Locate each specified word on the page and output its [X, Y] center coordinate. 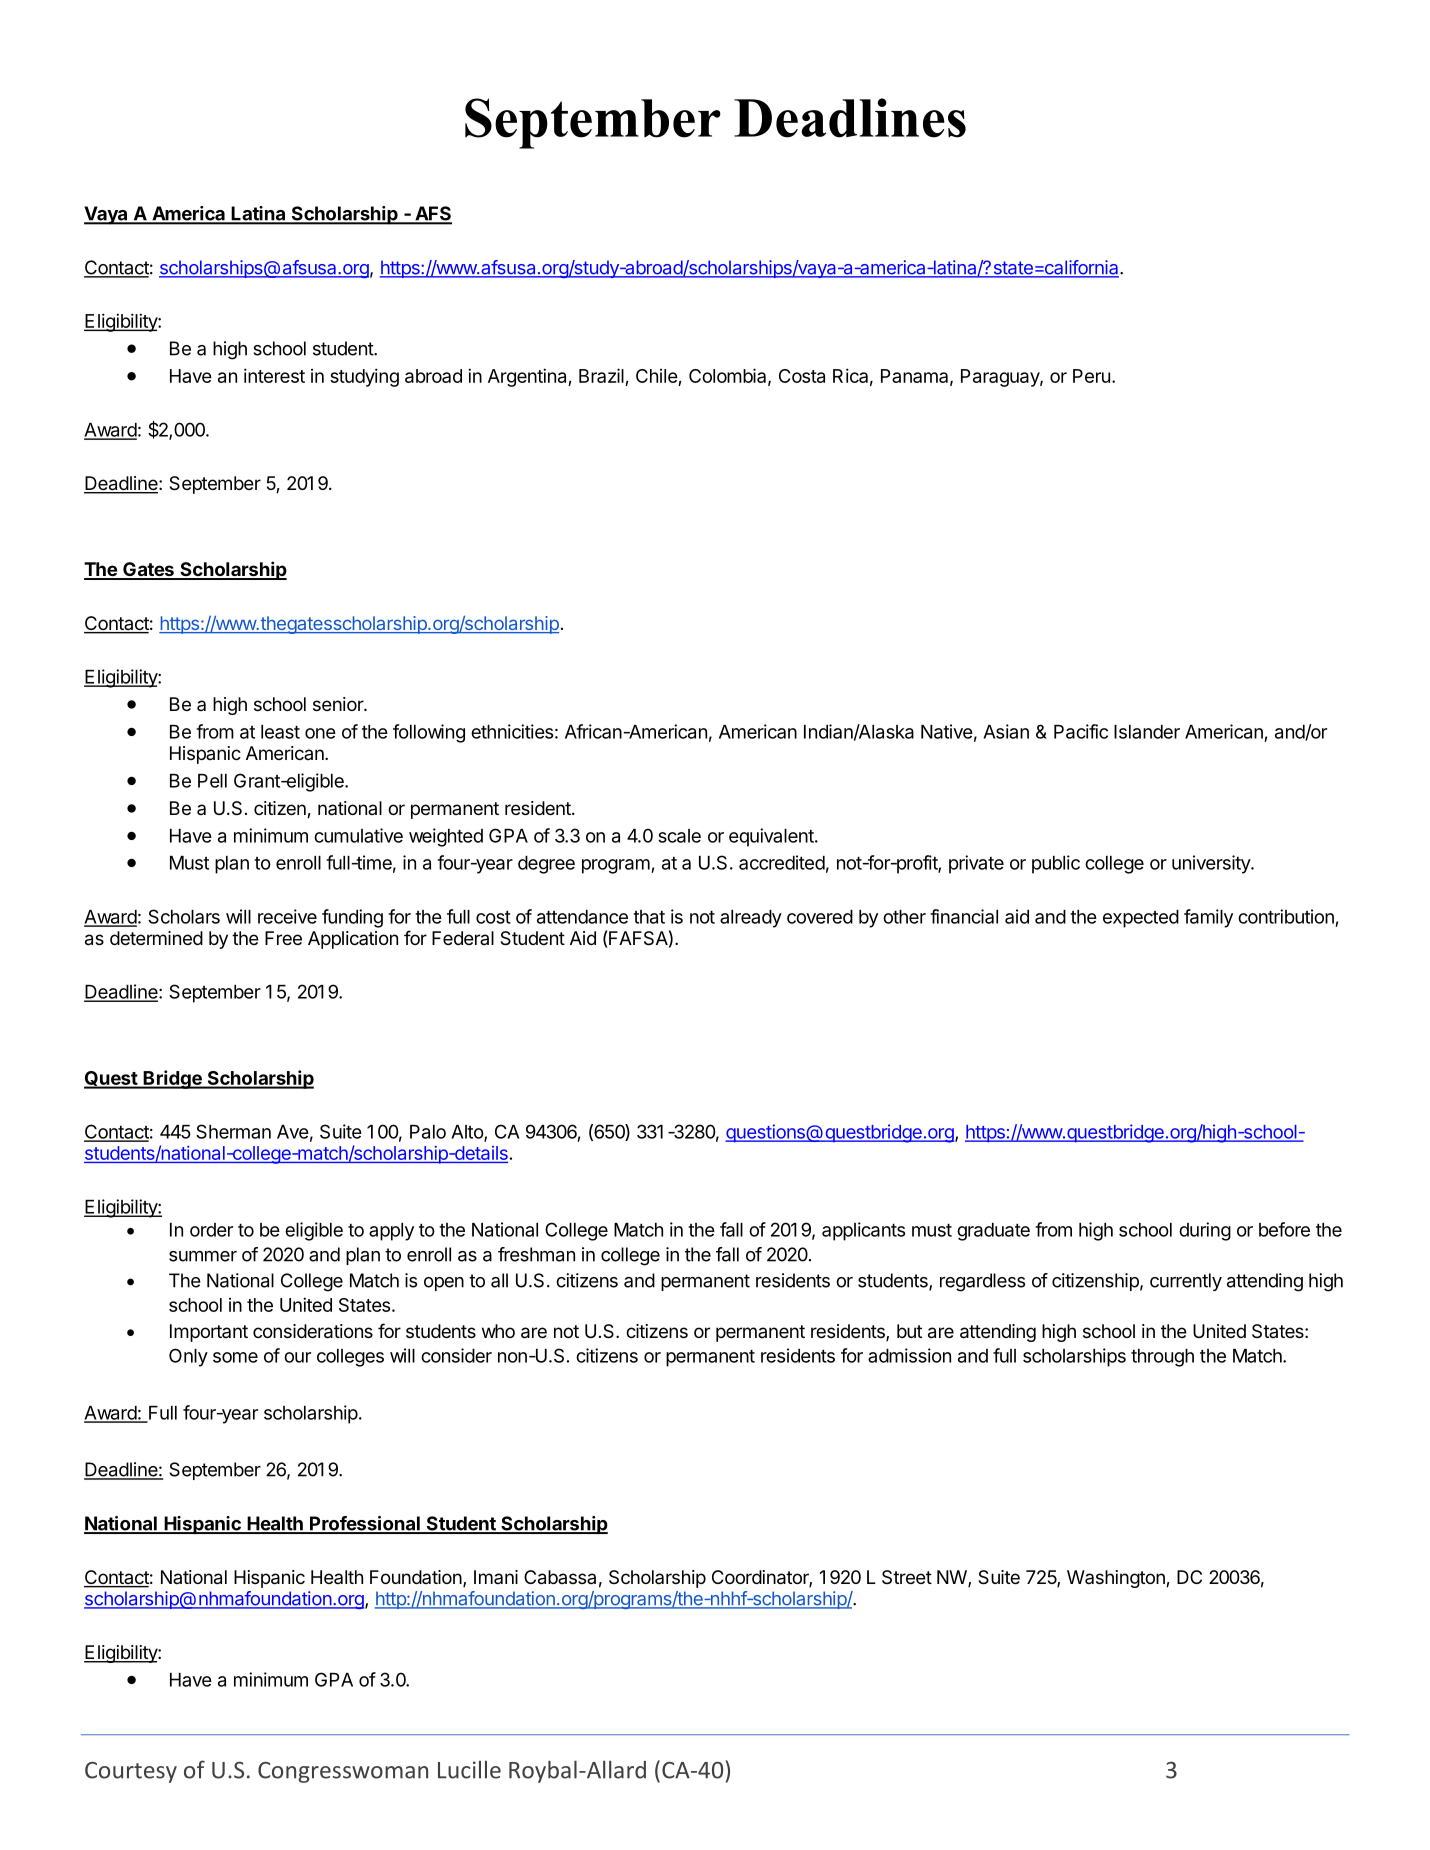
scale [679, 836]
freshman [536, 1254]
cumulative [358, 835]
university [1212, 864]
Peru [1091, 376]
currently [1186, 1282]
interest [274, 375]
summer [203, 1256]
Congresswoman [343, 1772]
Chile [657, 376]
